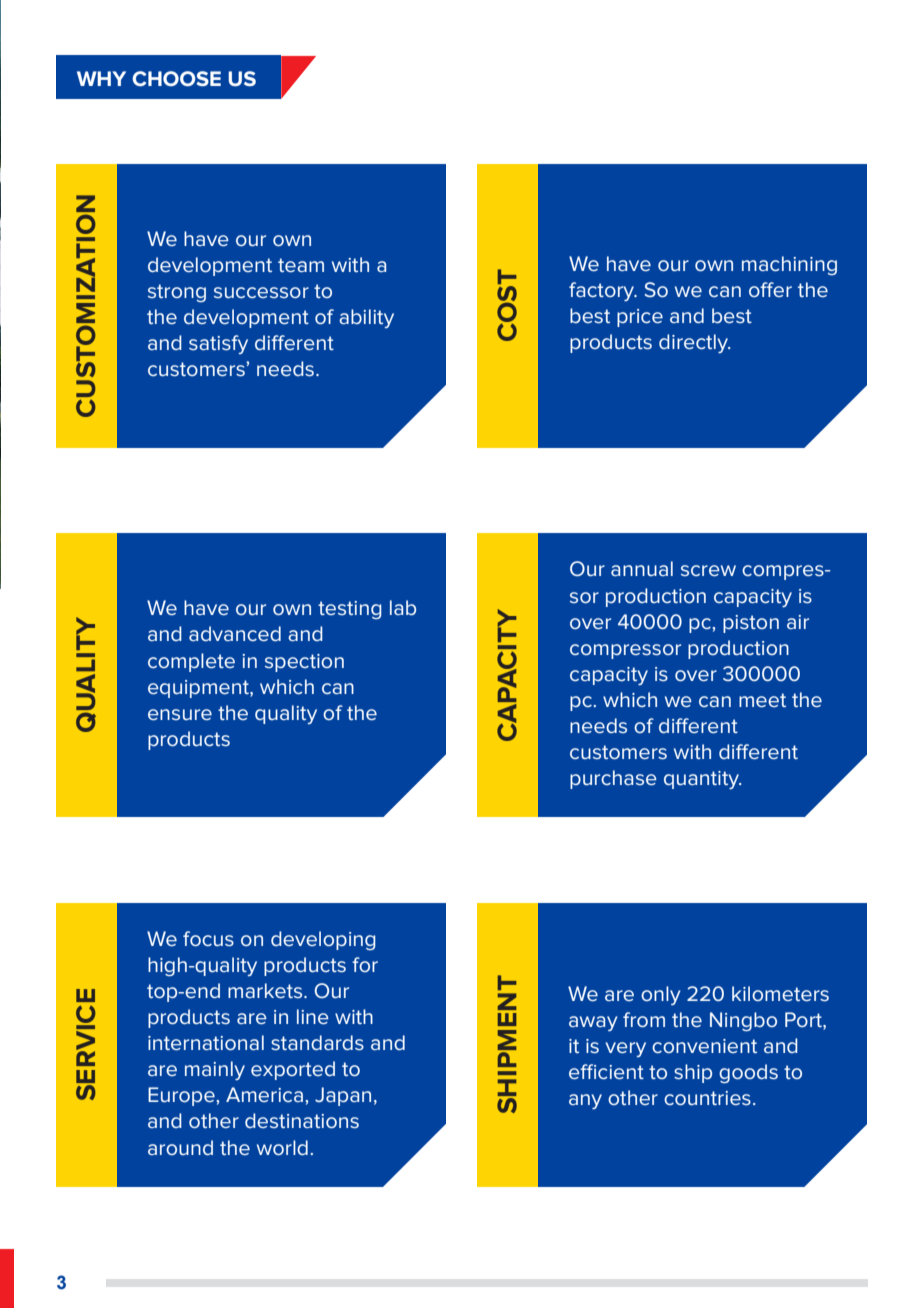  Describe the element at coordinates (403, 607) in the document. I see `lab` at that location.
